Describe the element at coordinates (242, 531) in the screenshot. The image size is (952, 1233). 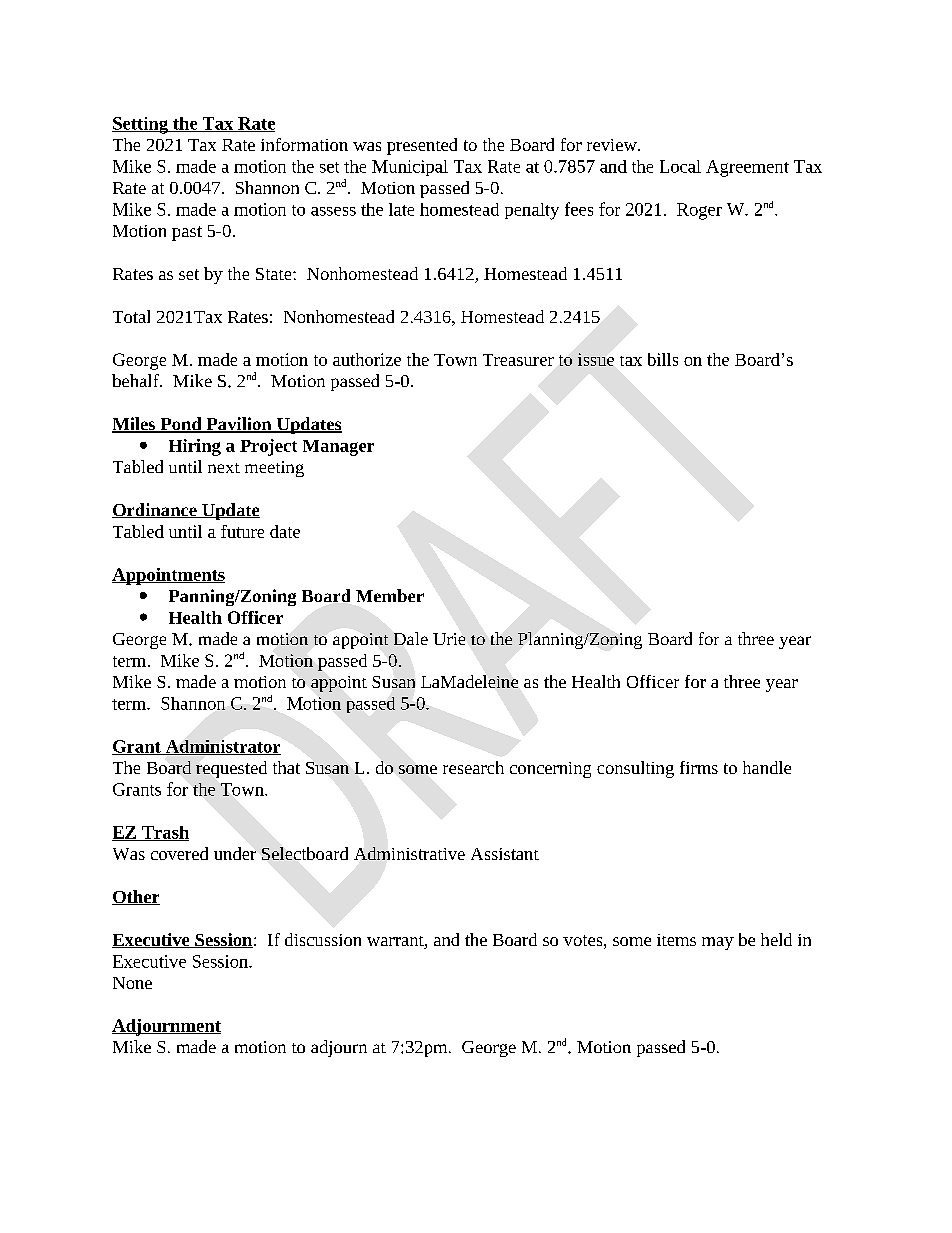
I see `future` at that location.
